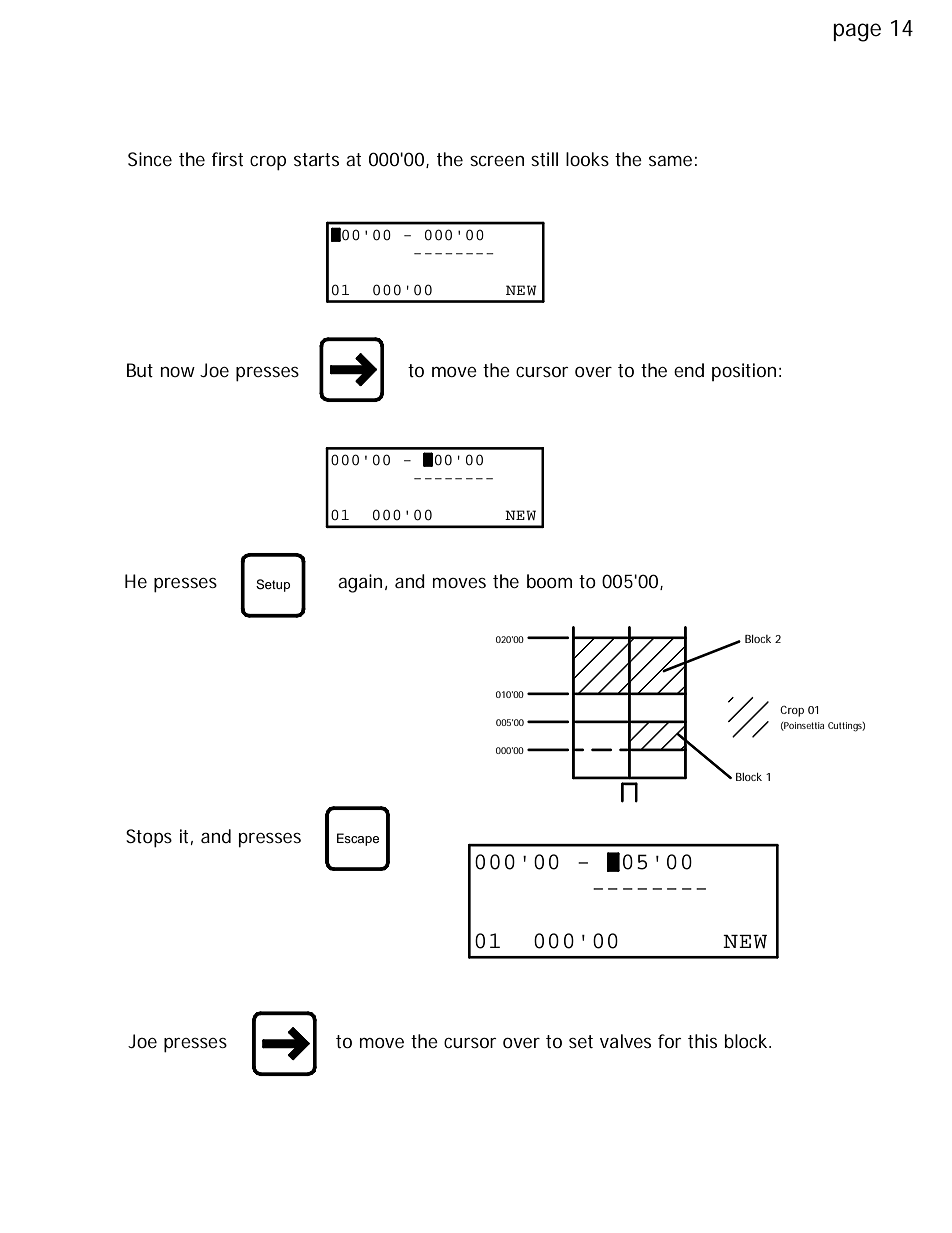 This screenshot has width=952, height=1233. Describe the element at coordinates (497, 161) in the screenshot. I see `screen` at that location.
